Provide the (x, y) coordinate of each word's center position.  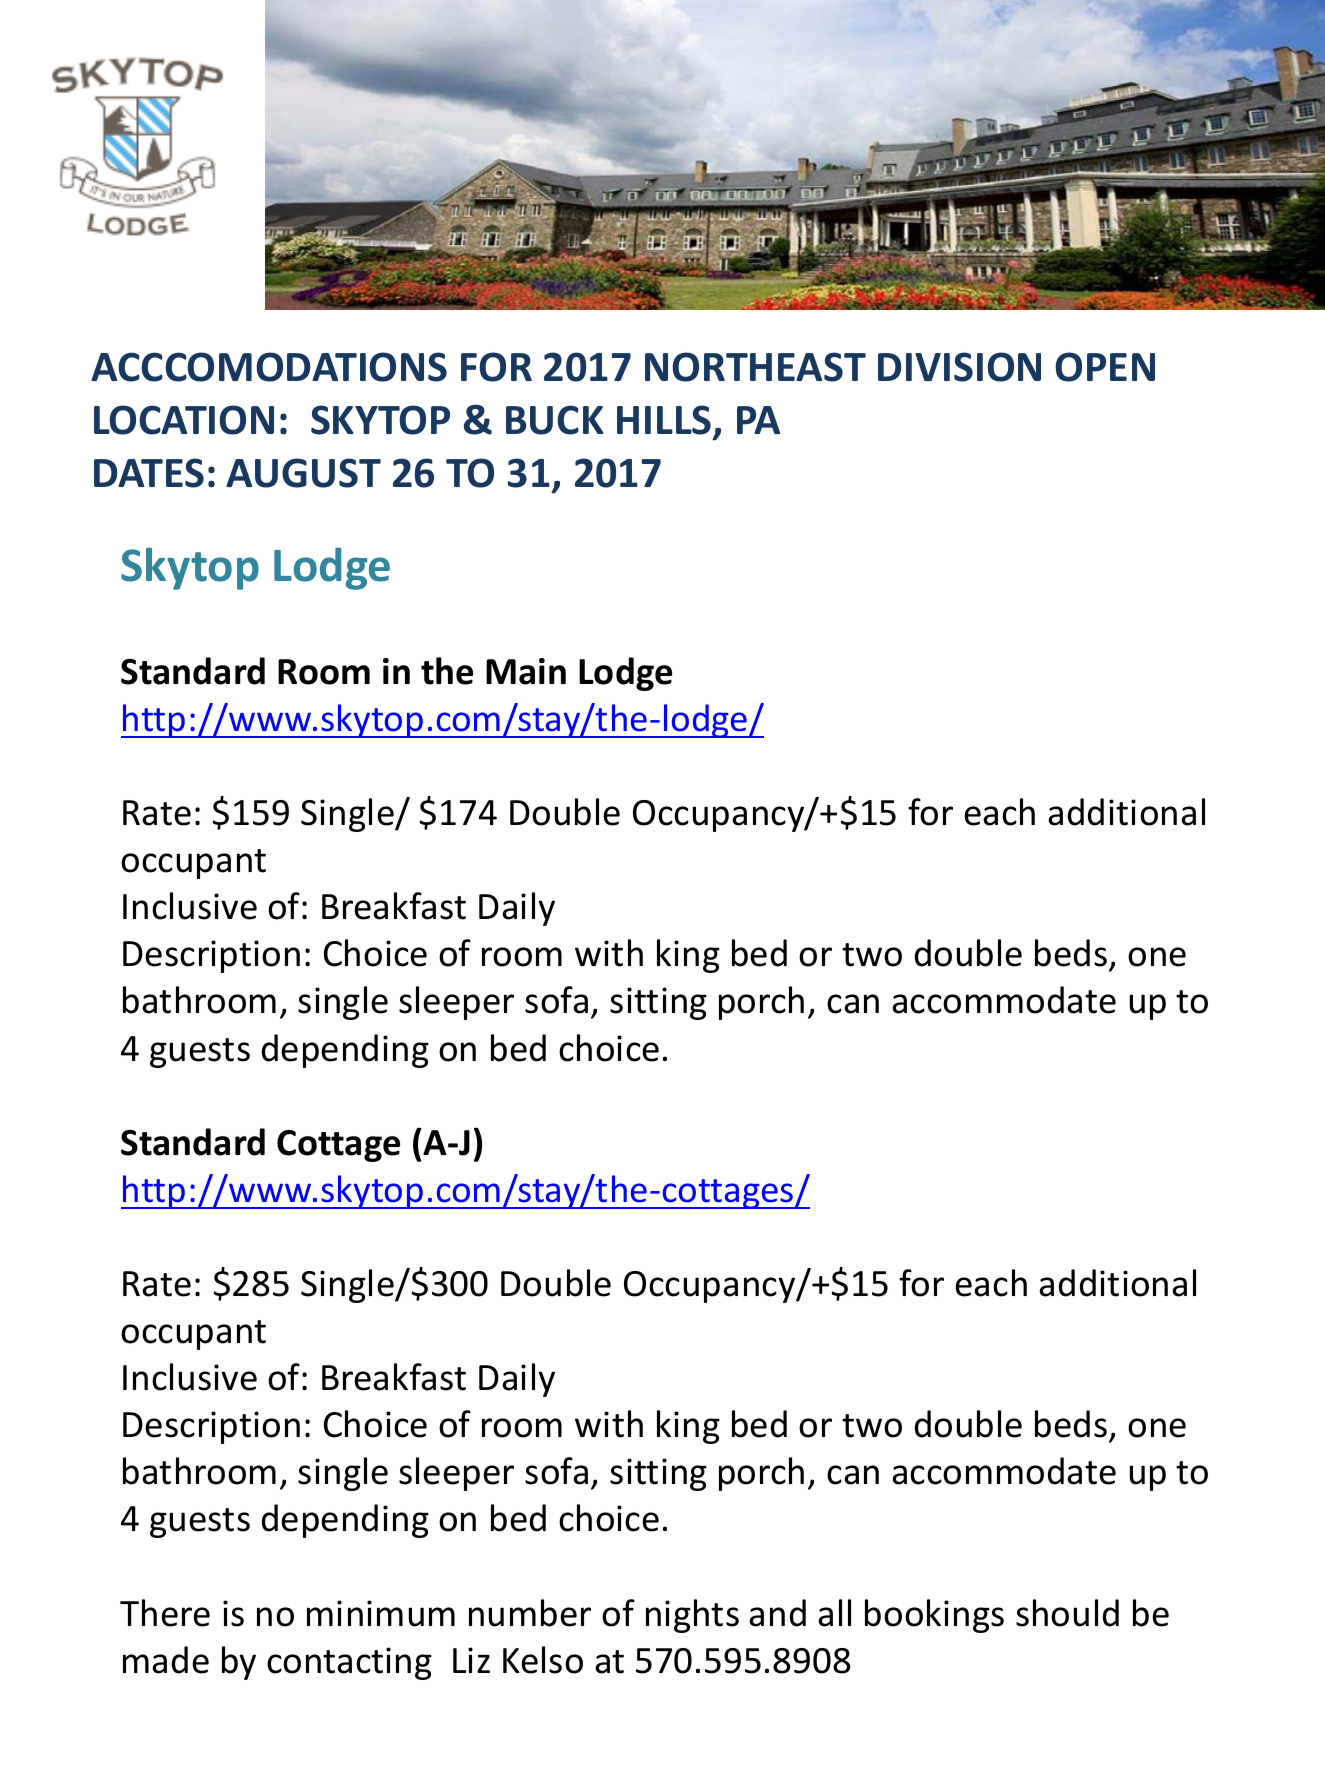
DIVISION (959, 367)
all (834, 1613)
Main (526, 671)
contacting (349, 1663)
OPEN (1105, 367)
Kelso (543, 1660)
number (530, 1613)
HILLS (664, 420)
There (165, 1613)
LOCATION (184, 420)
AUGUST (303, 473)
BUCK (554, 420)
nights (692, 1616)
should (1067, 1613)
